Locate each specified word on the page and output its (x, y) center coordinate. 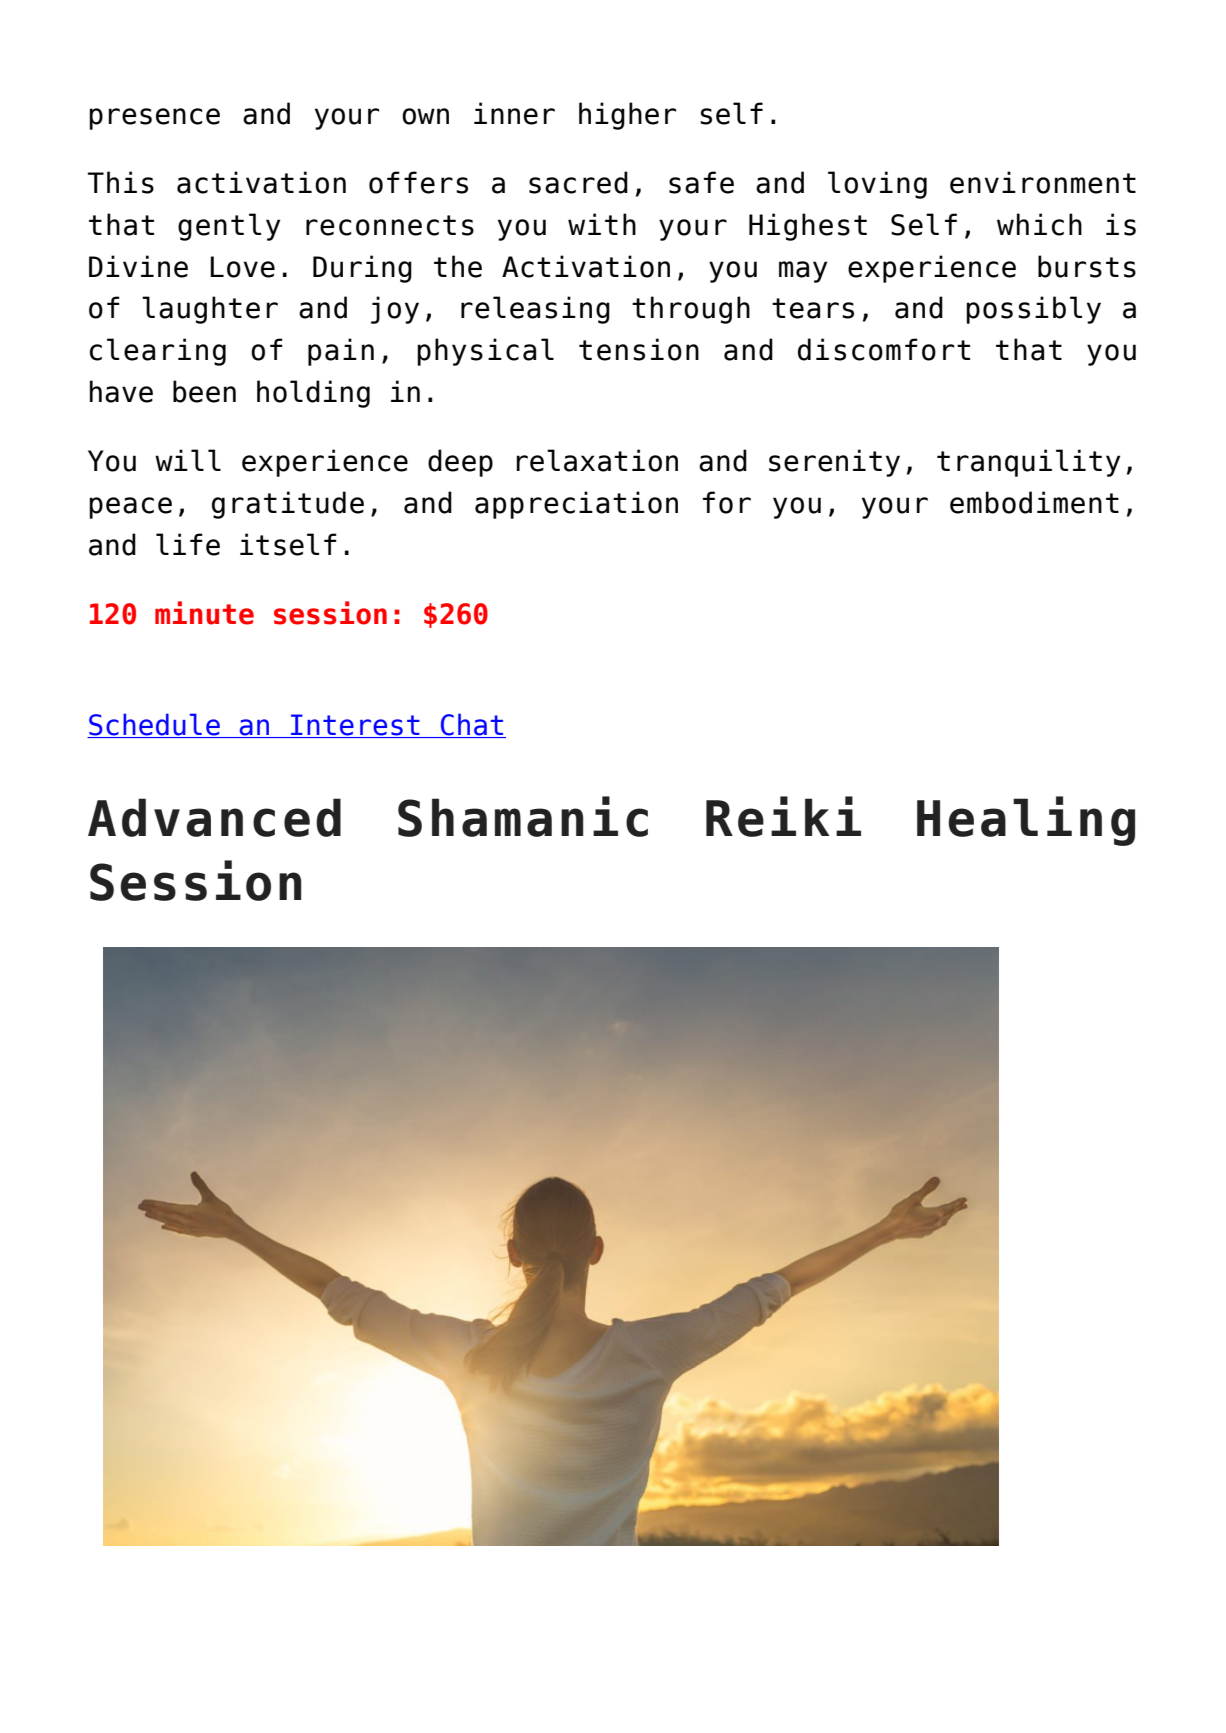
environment (1043, 182)
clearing (158, 352)
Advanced (214, 817)
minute (204, 613)
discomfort (884, 349)
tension (639, 349)
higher (627, 116)
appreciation (576, 505)
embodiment (1034, 502)
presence (154, 119)
